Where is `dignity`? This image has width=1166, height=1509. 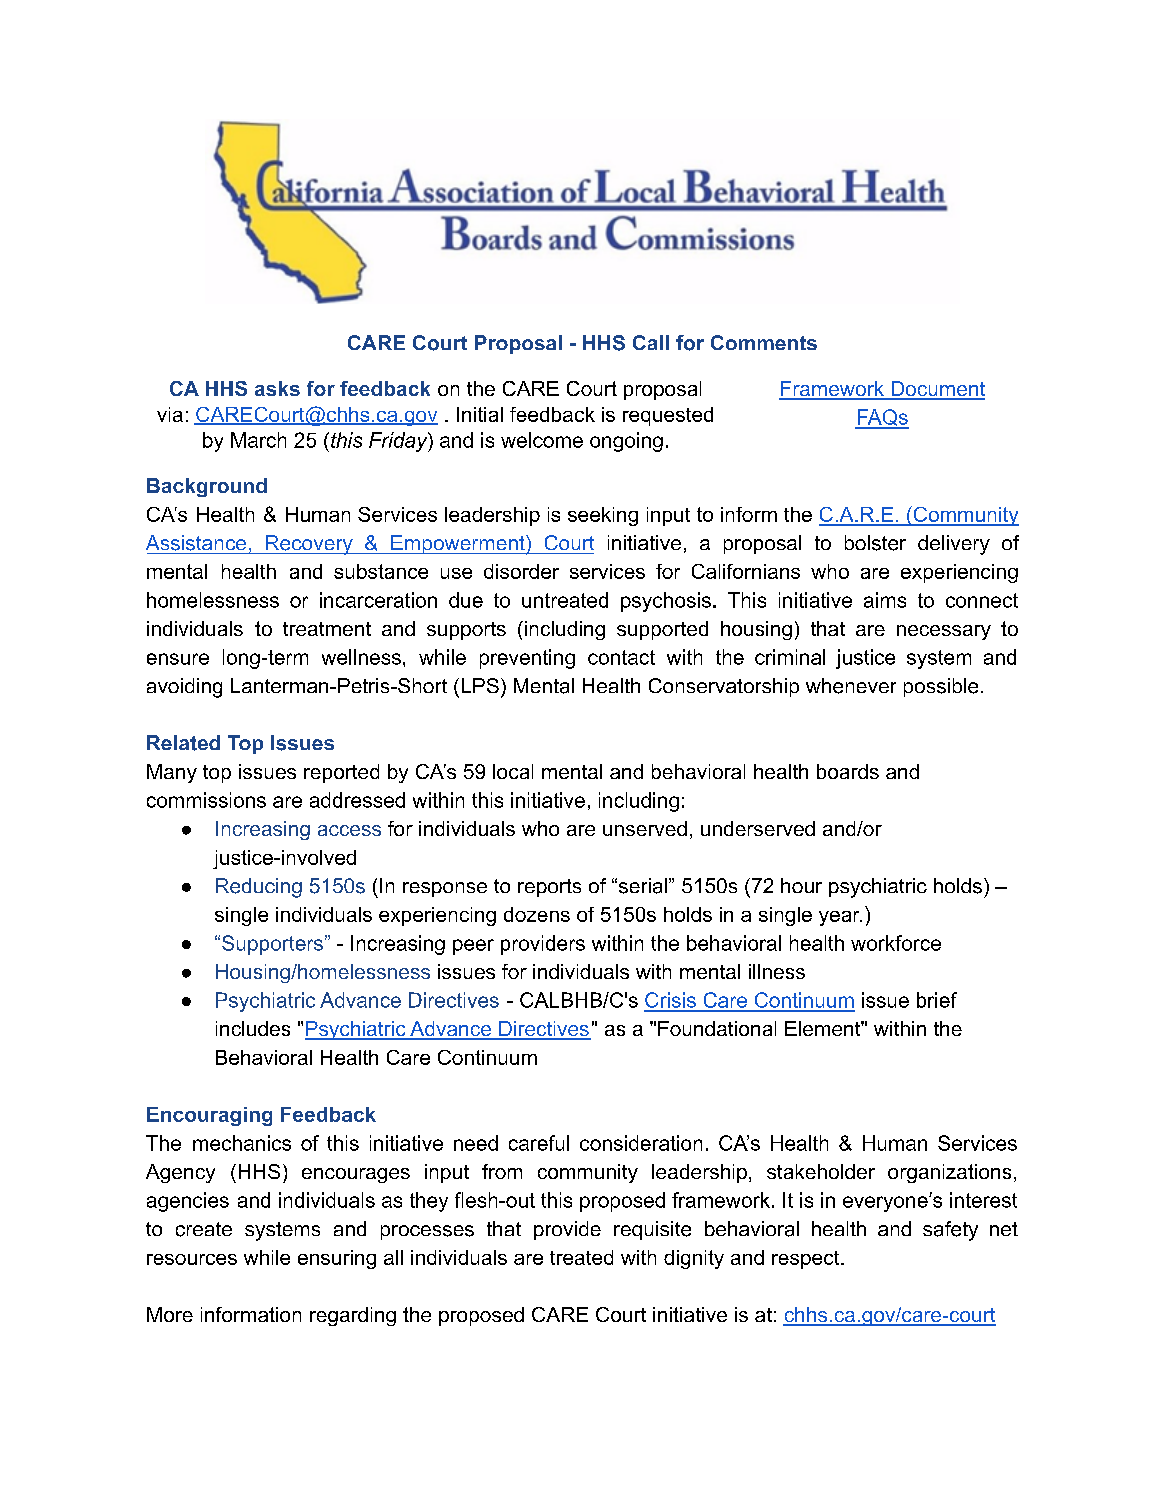 dignity is located at coordinates (694, 1259).
